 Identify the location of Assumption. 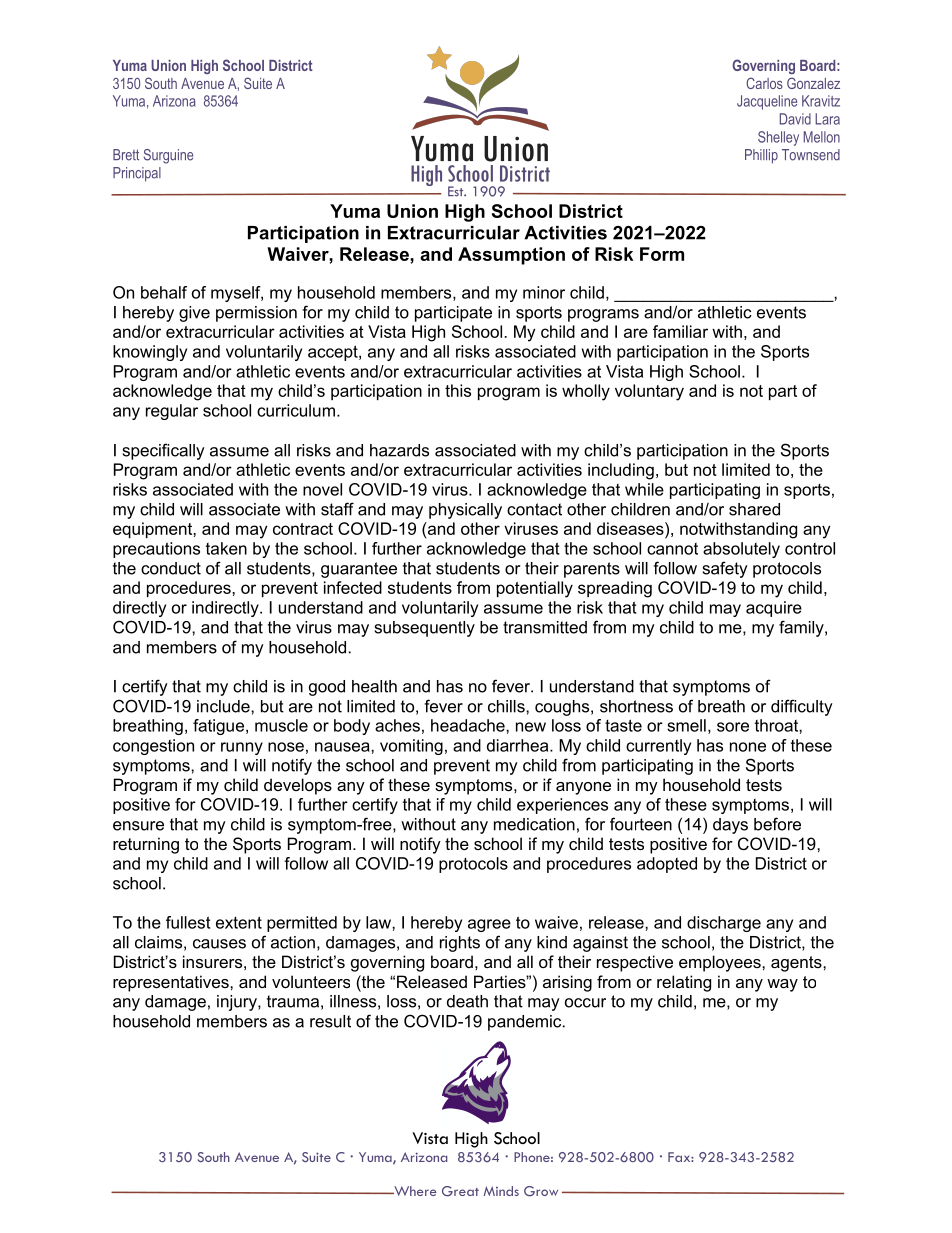
(511, 256).
